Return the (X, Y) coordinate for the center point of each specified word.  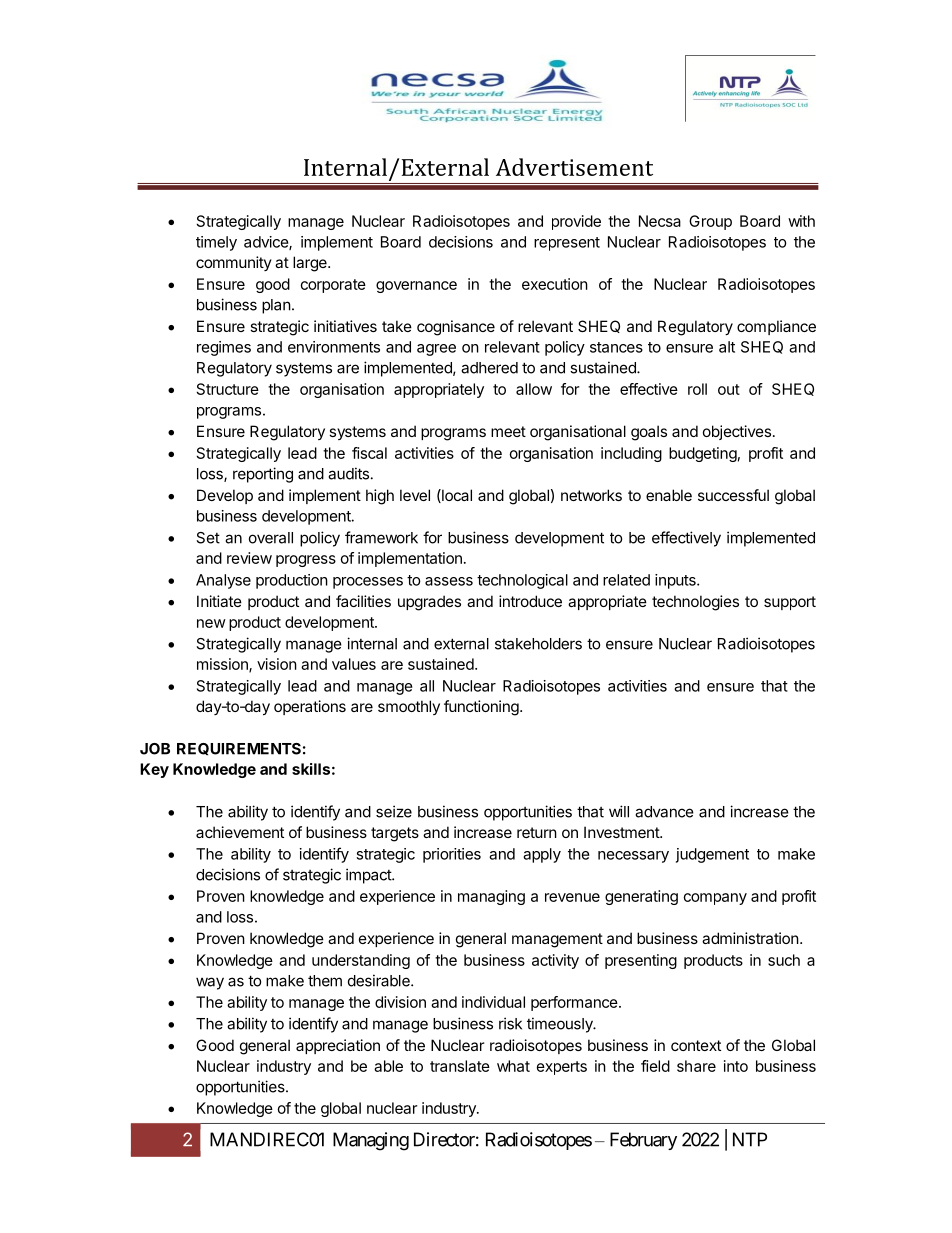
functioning (482, 708)
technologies (695, 603)
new (211, 623)
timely (216, 243)
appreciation (338, 1046)
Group (710, 222)
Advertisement (574, 167)
